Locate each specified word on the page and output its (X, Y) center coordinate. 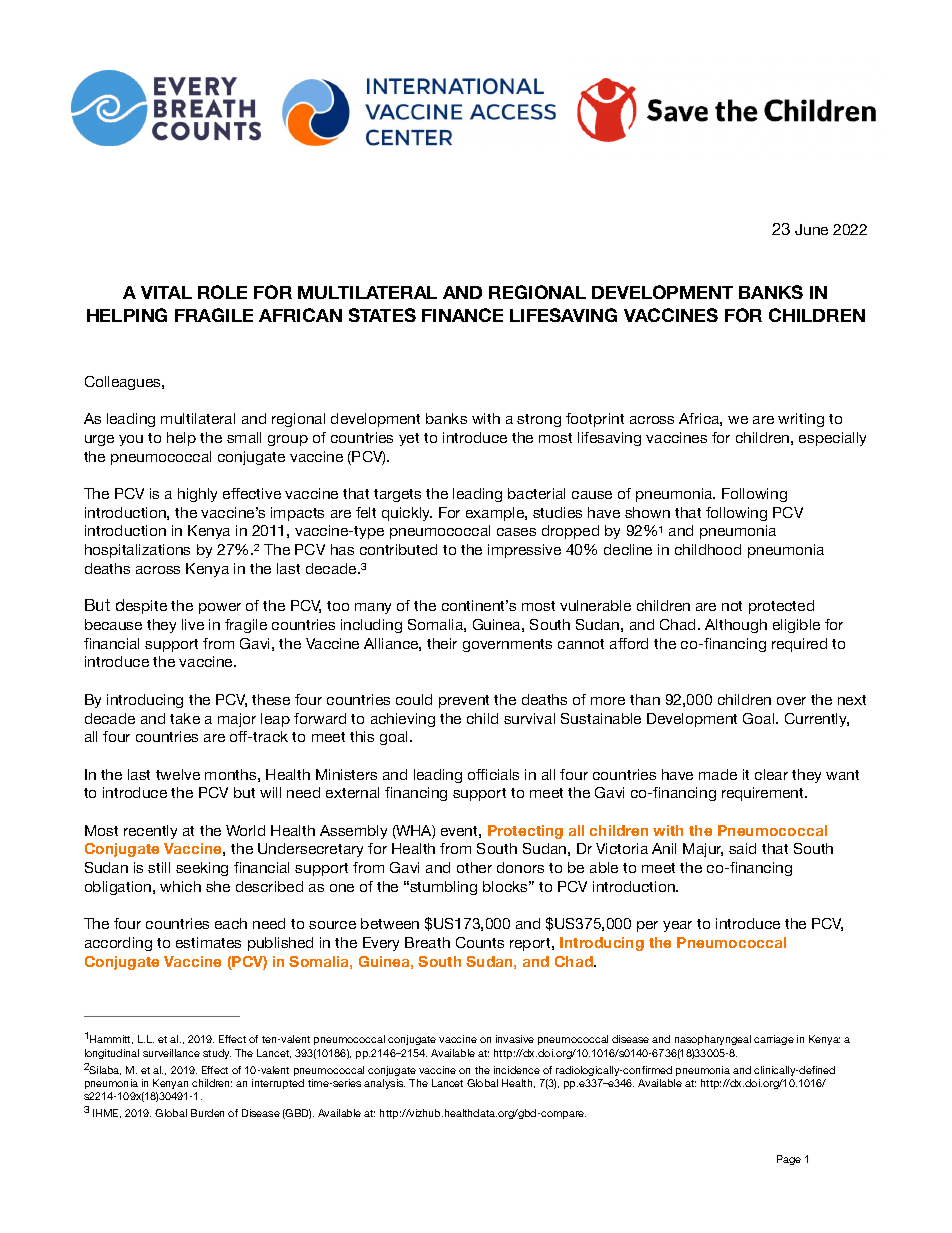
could (414, 699)
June (811, 229)
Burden (207, 1113)
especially (832, 439)
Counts (480, 942)
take (185, 718)
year (677, 926)
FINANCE (462, 315)
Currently (817, 720)
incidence (517, 1070)
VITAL (166, 292)
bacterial (536, 493)
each (231, 923)
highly (197, 495)
